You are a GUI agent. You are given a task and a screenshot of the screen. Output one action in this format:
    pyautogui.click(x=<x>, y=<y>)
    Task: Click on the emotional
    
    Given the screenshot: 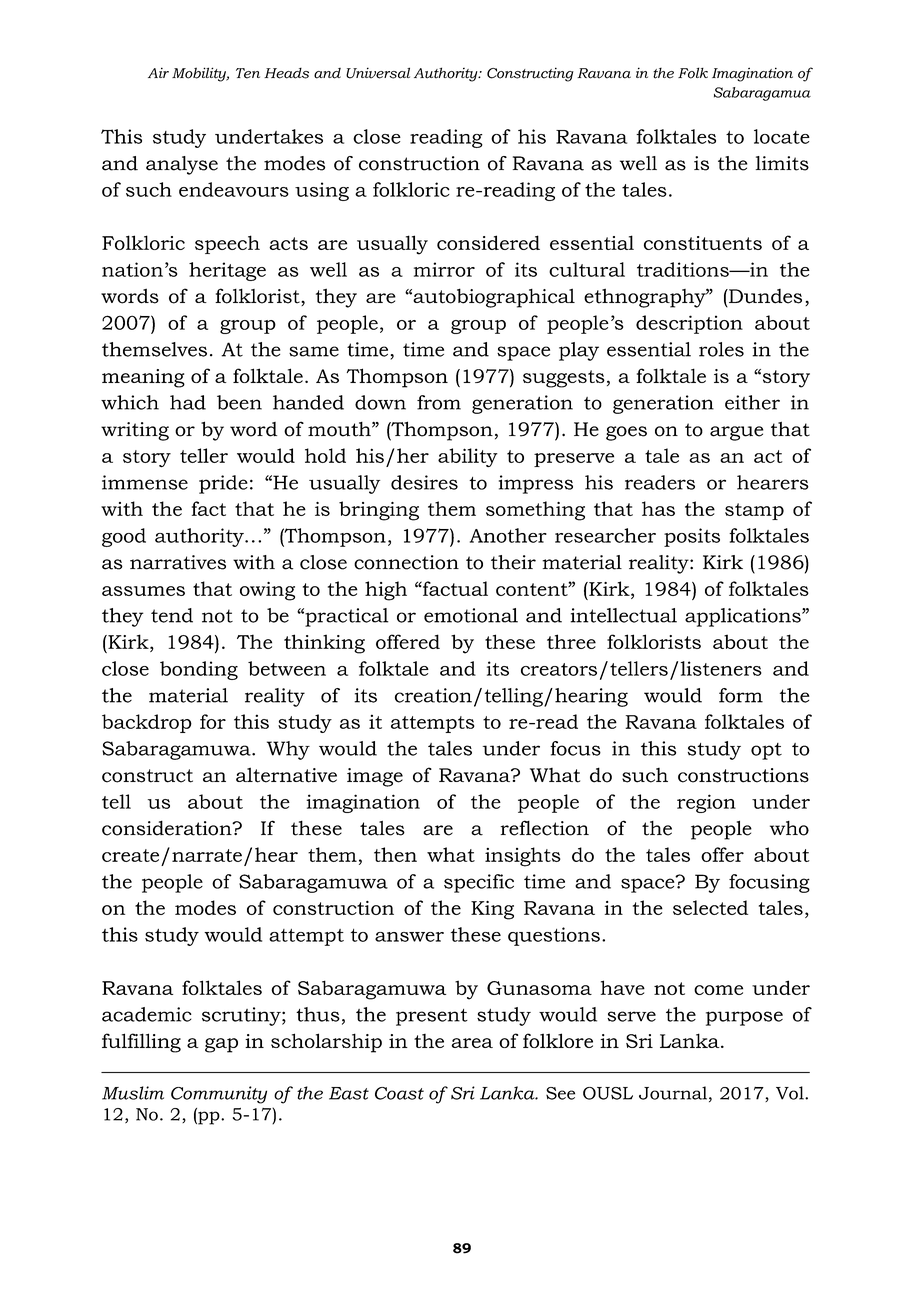 What is the action you would take?
    pyautogui.click(x=471, y=615)
